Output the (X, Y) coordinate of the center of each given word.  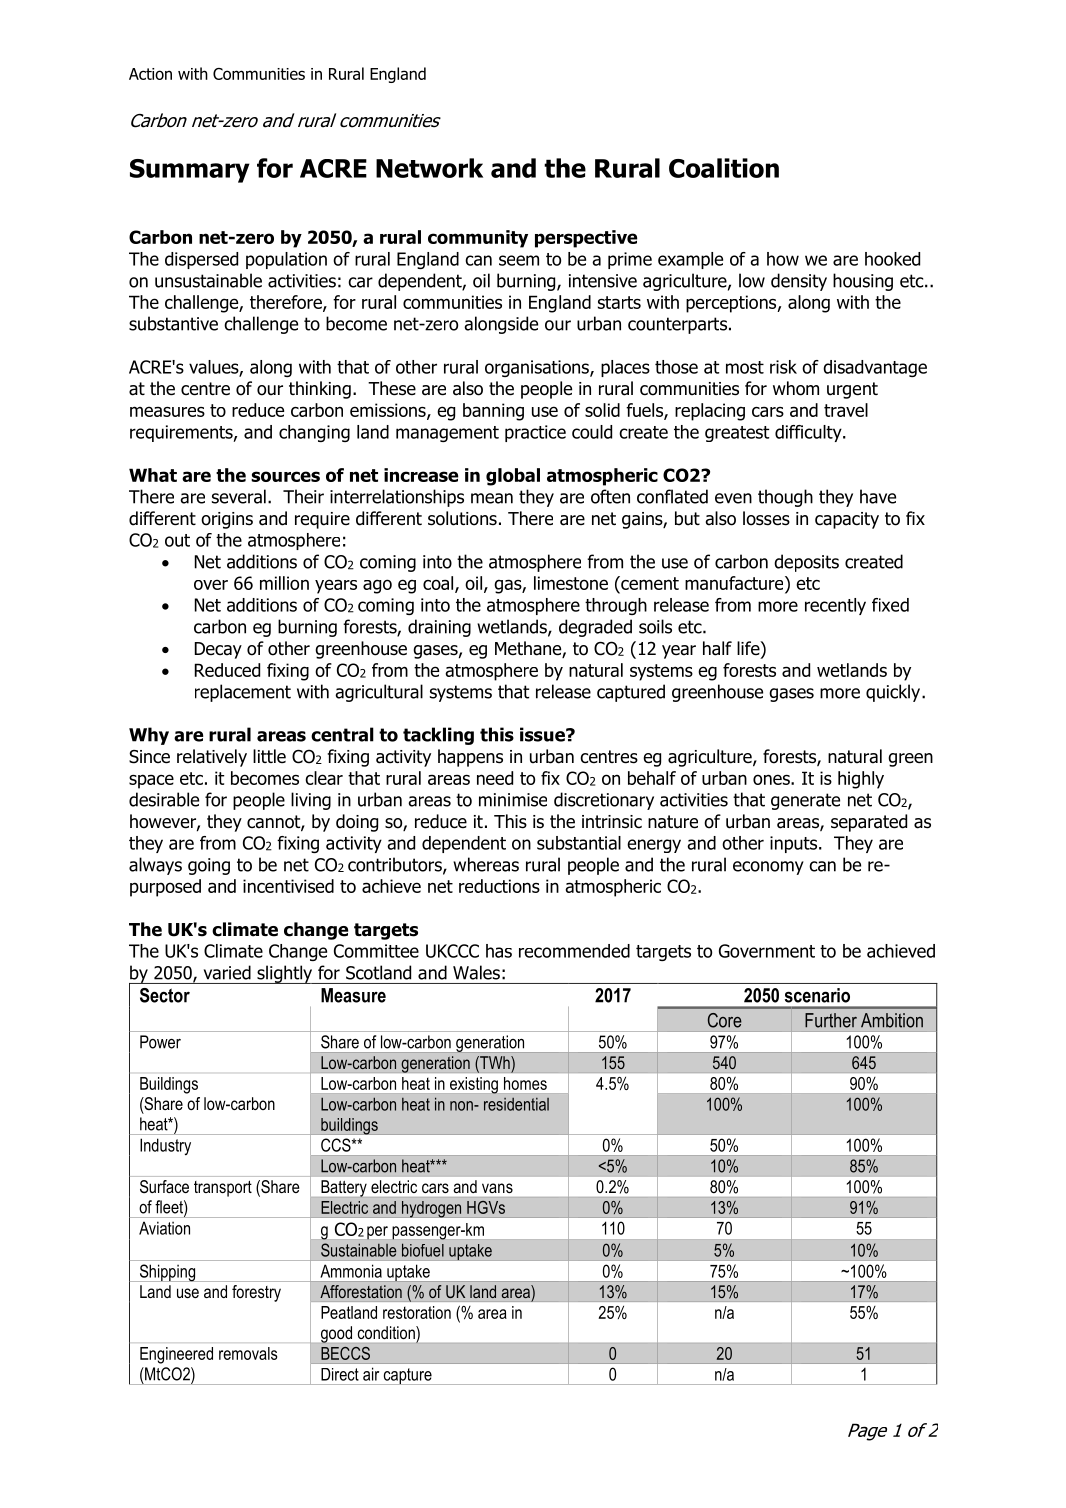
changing (314, 433)
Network (429, 168)
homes (525, 1083)
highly (861, 780)
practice (535, 433)
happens (470, 758)
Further (831, 1020)
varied (227, 972)
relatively (212, 758)
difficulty (809, 433)
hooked (892, 259)
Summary (190, 171)
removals (248, 1353)
